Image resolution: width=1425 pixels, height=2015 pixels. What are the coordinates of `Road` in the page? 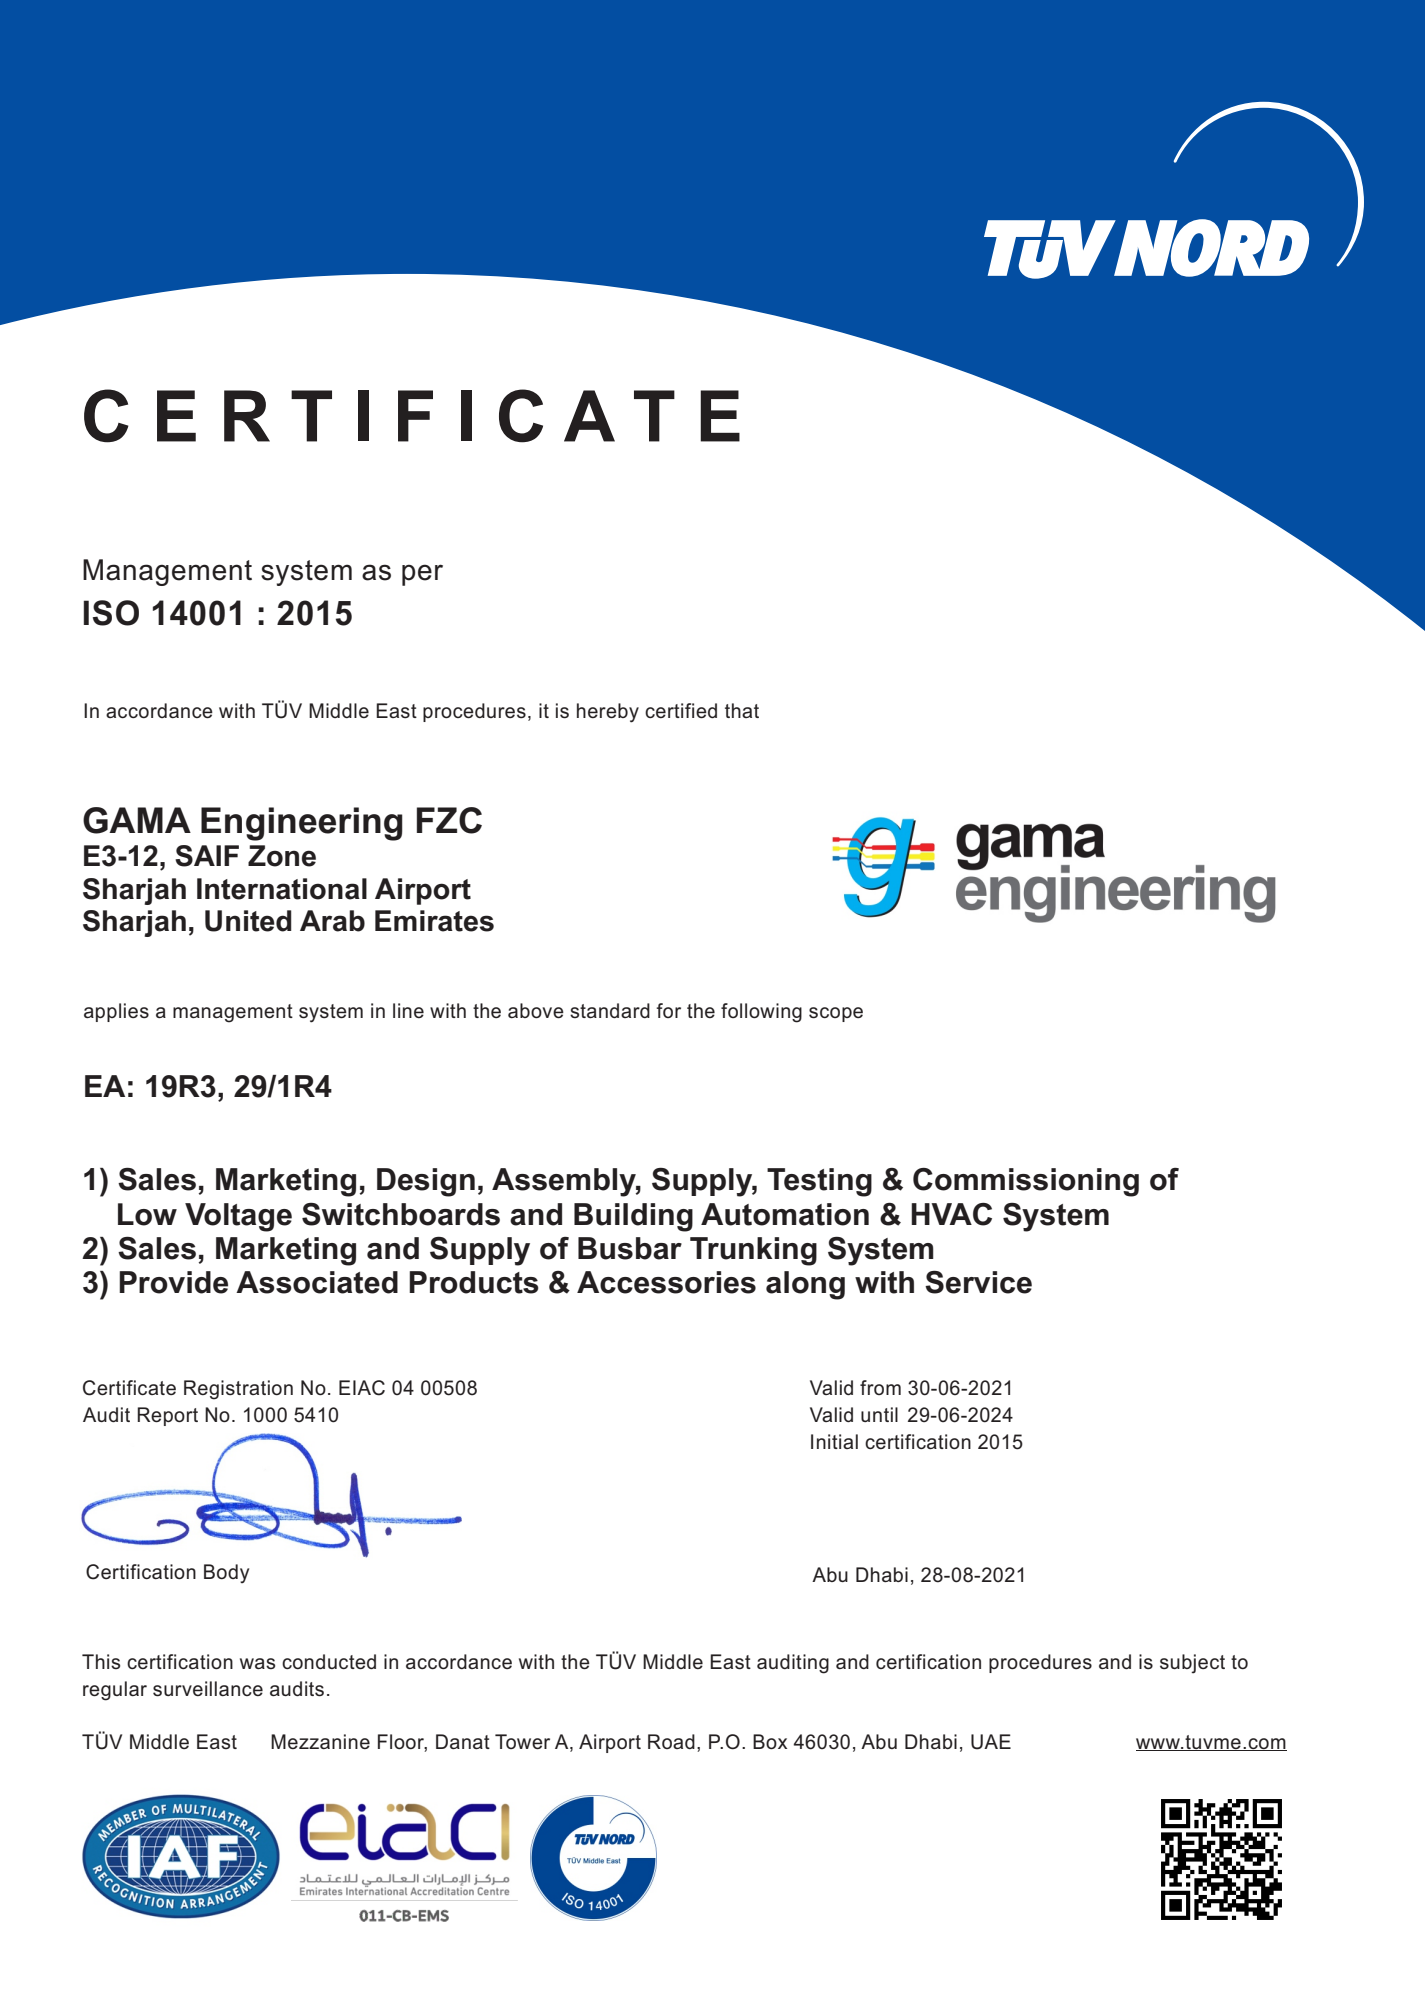 It's located at (671, 1741).
